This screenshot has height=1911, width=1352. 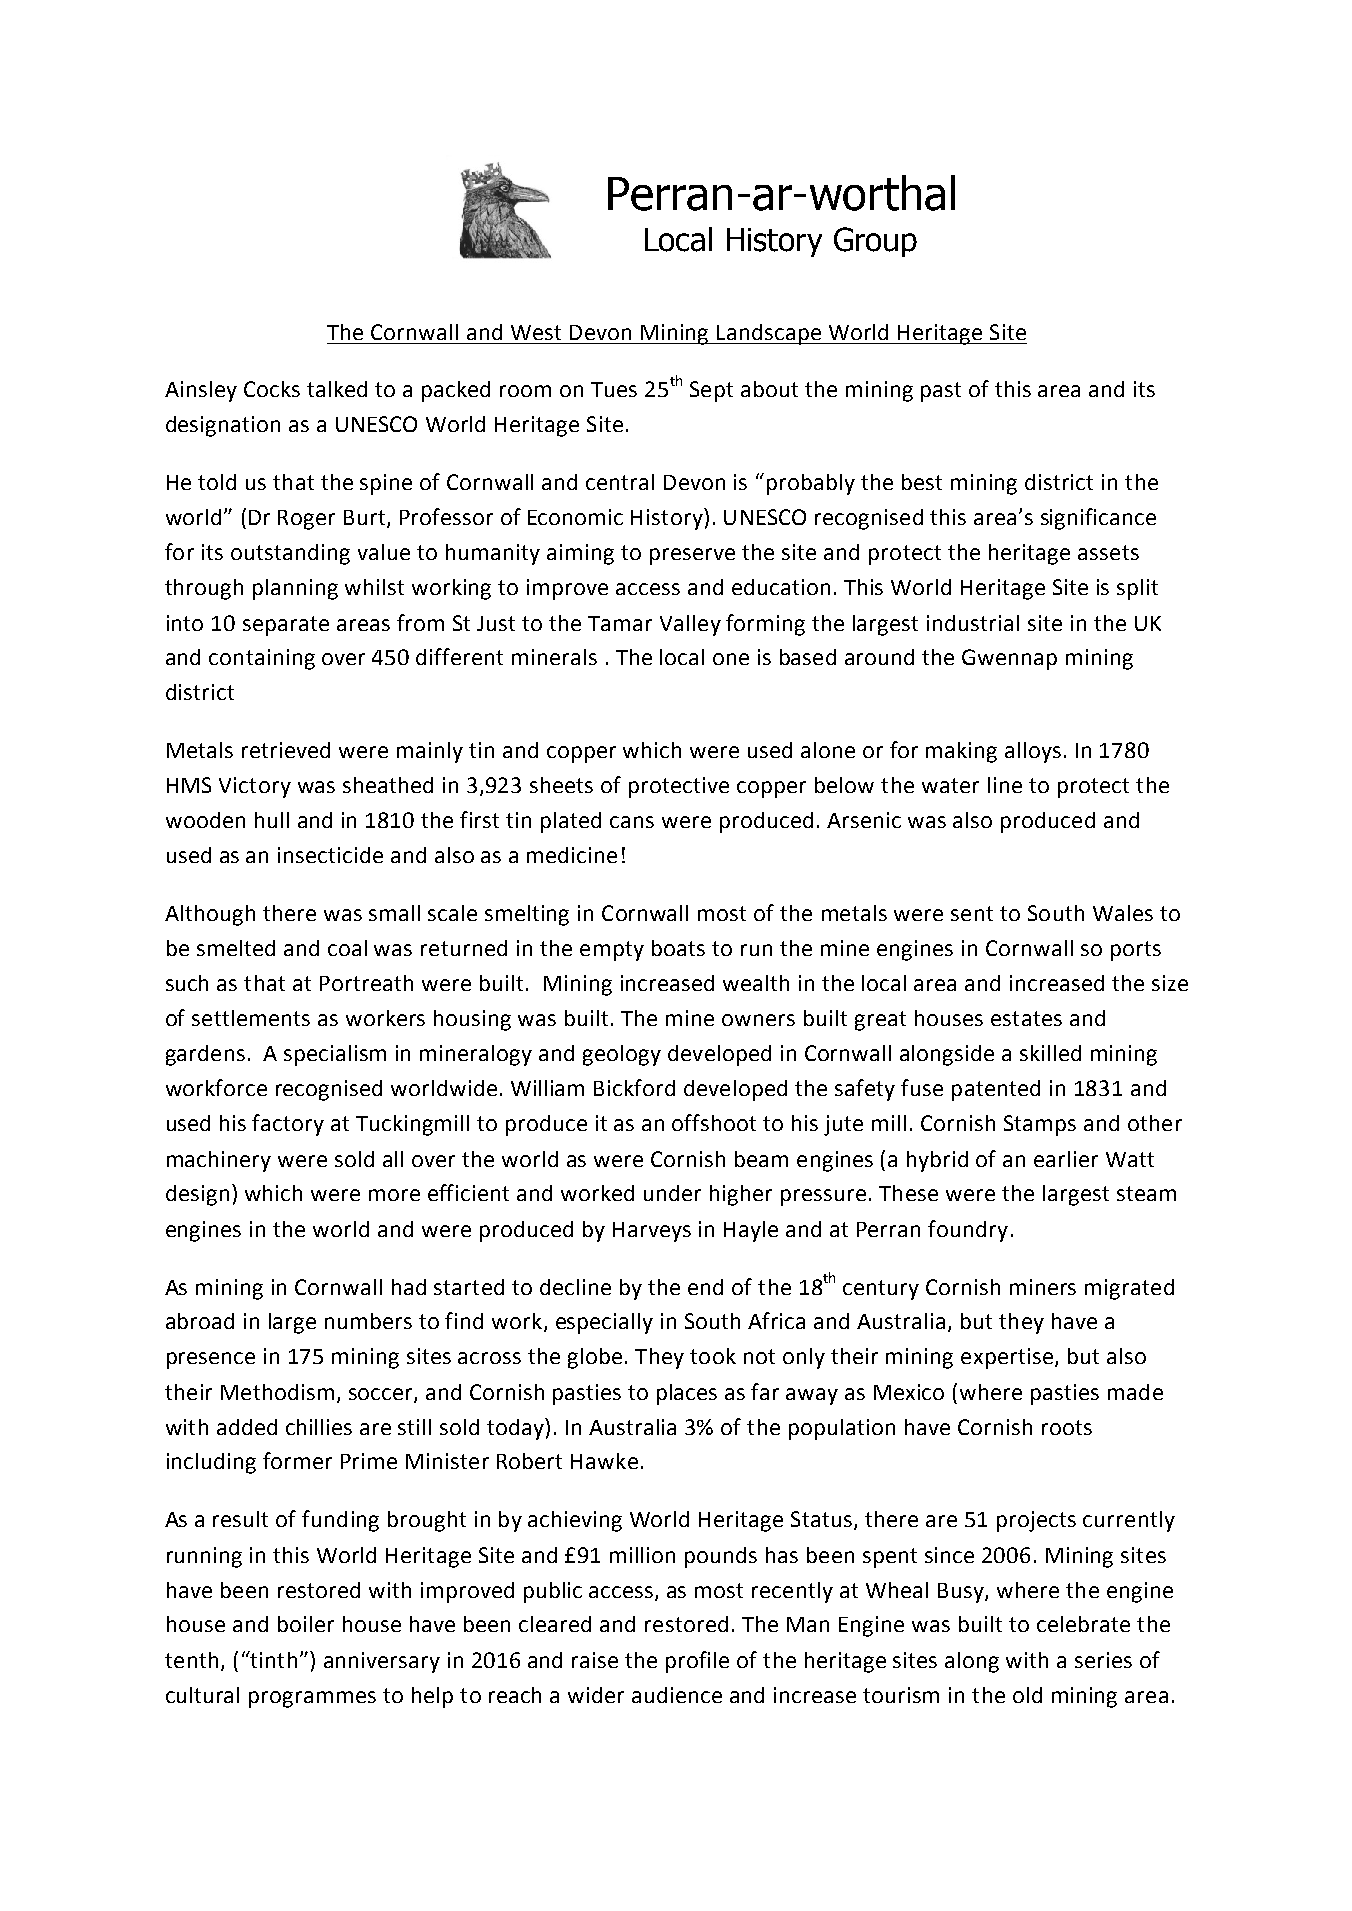 I want to click on boiler, so click(x=306, y=1624).
